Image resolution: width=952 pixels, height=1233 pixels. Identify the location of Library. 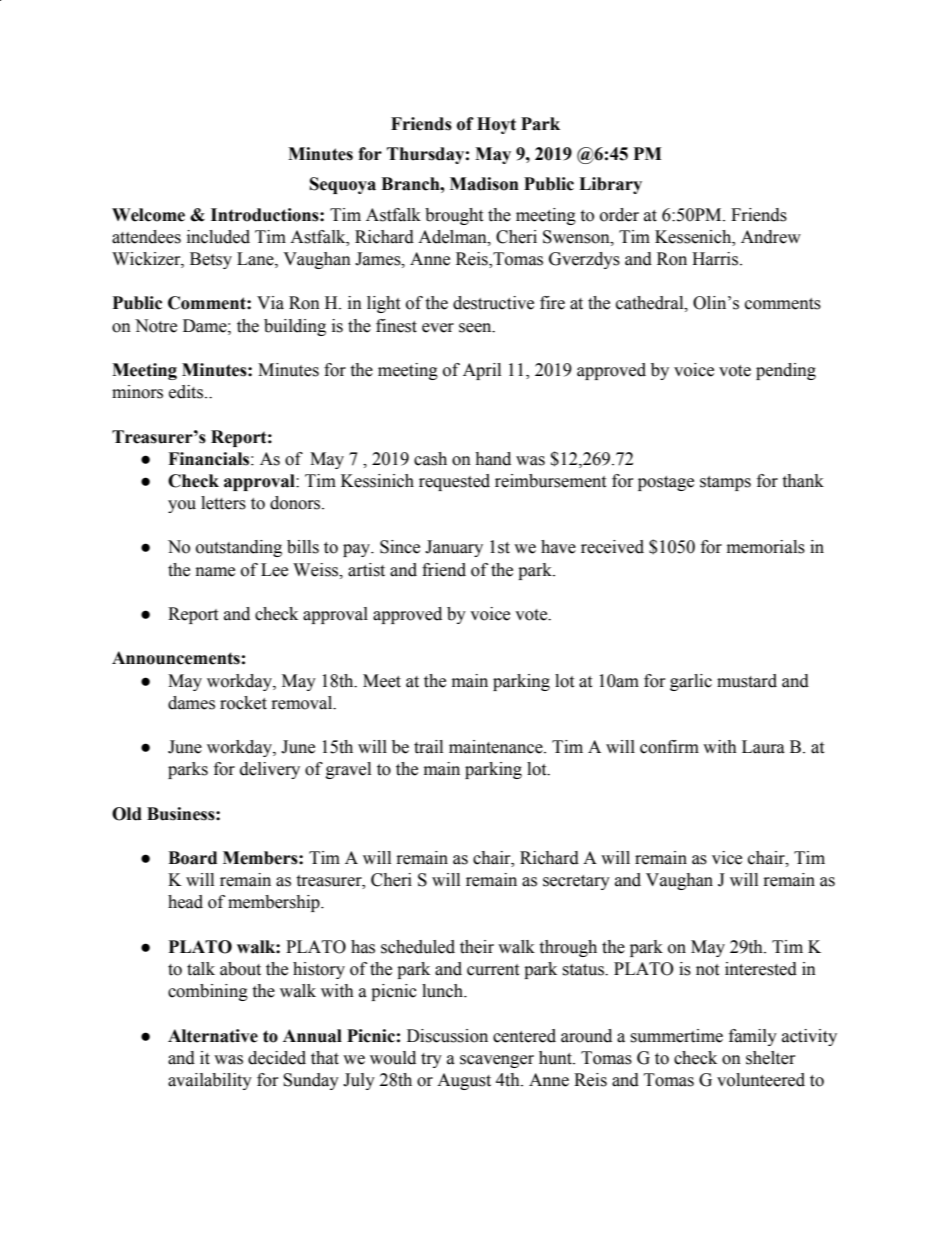
(610, 185).
